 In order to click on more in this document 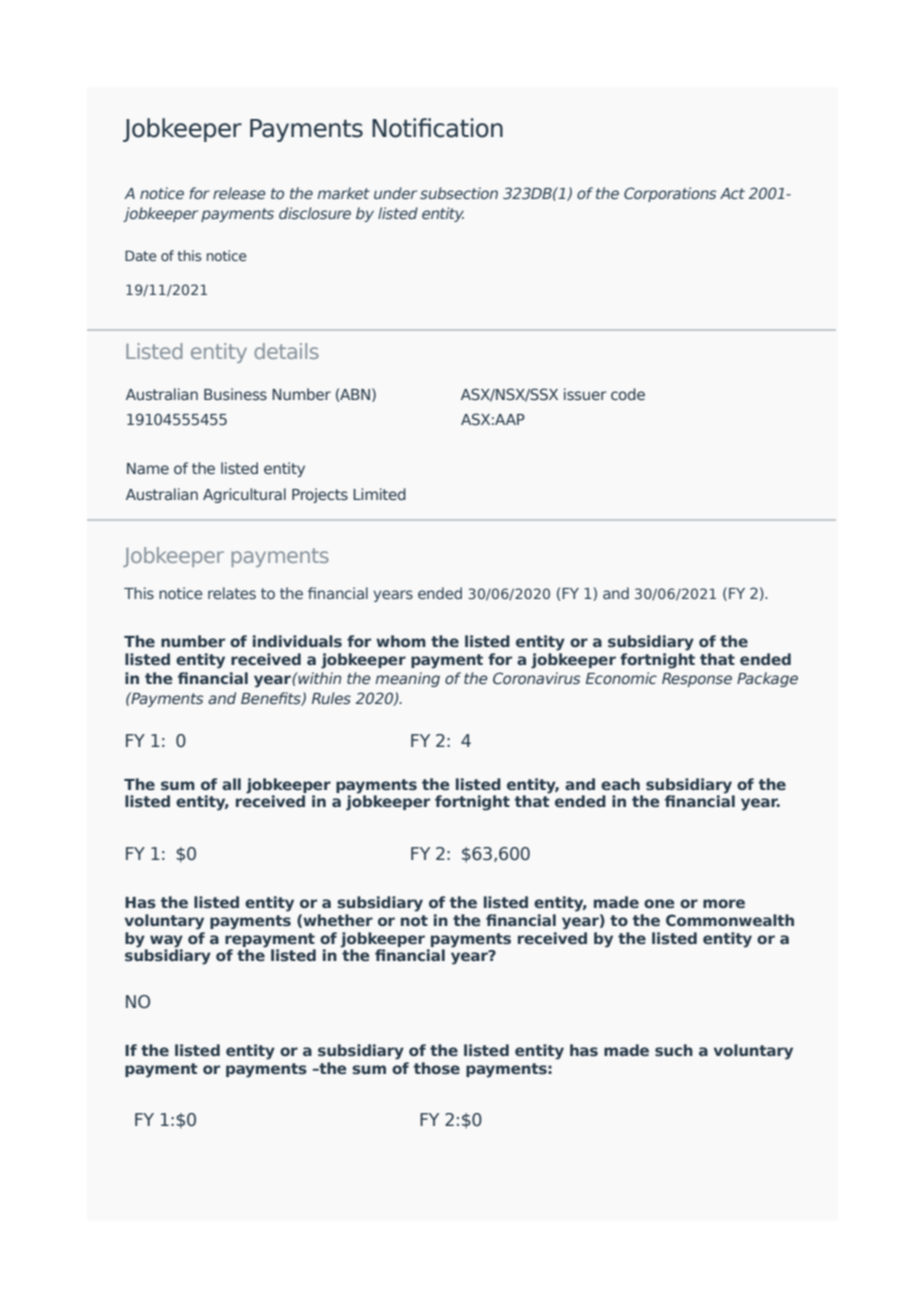, I will do `click(724, 903)`.
